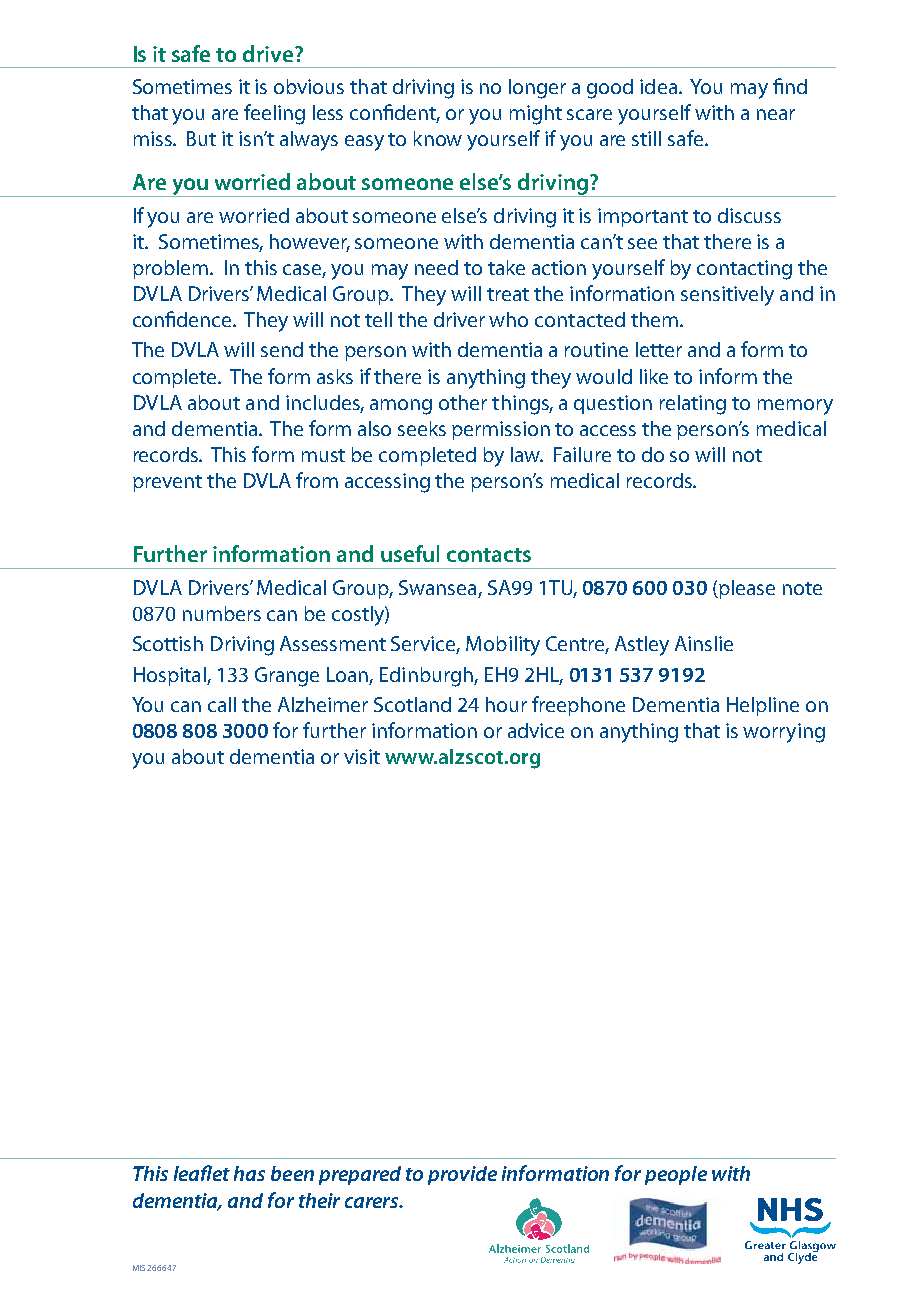 Image resolution: width=924 pixels, height=1308 pixels. I want to click on provide, so click(462, 1175).
